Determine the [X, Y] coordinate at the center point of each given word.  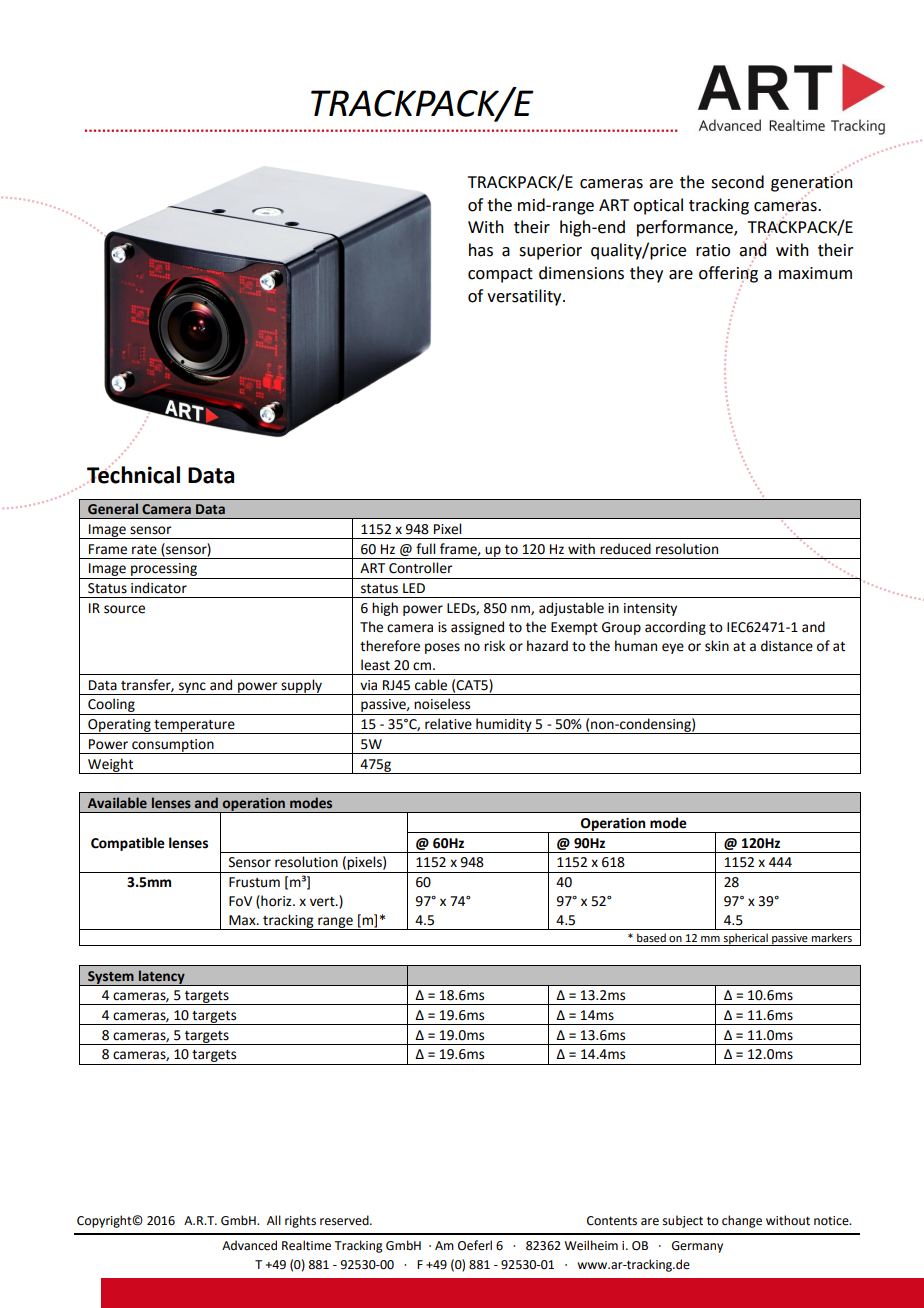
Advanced [249, 1245]
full [425, 549]
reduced [625, 549]
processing [164, 571]
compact [500, 275]
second [737, 182]
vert [323, 902]
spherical [746, 939]
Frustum [254, 882]
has [481, 250]
